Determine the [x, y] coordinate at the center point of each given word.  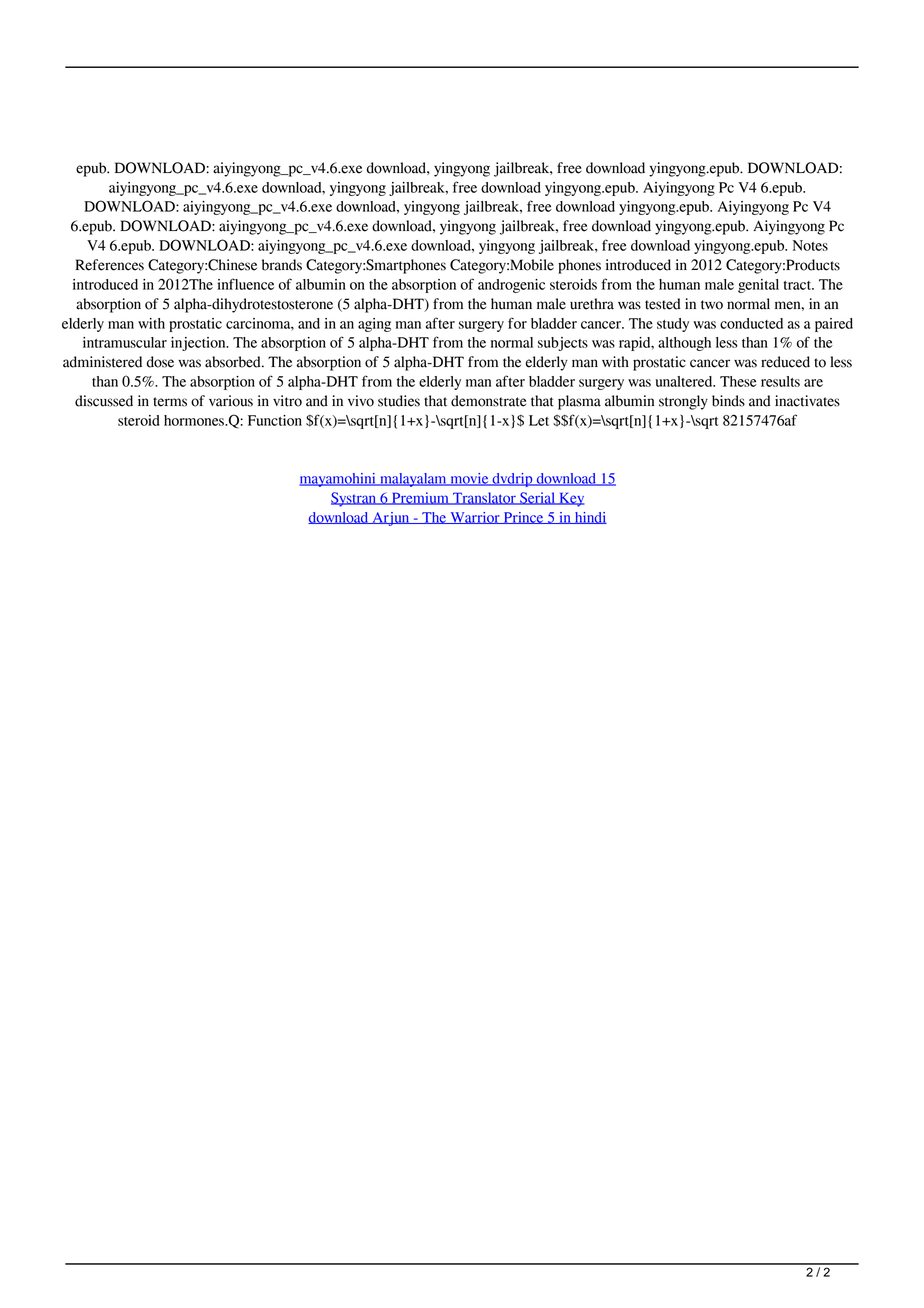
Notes [810, 245]
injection [199, 344]
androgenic [511, 286]
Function [275, 420]
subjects [563, 344]
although [684, 344]
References [109, 265]
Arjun [391, 519]
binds [728, 401]
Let [539, 420]
